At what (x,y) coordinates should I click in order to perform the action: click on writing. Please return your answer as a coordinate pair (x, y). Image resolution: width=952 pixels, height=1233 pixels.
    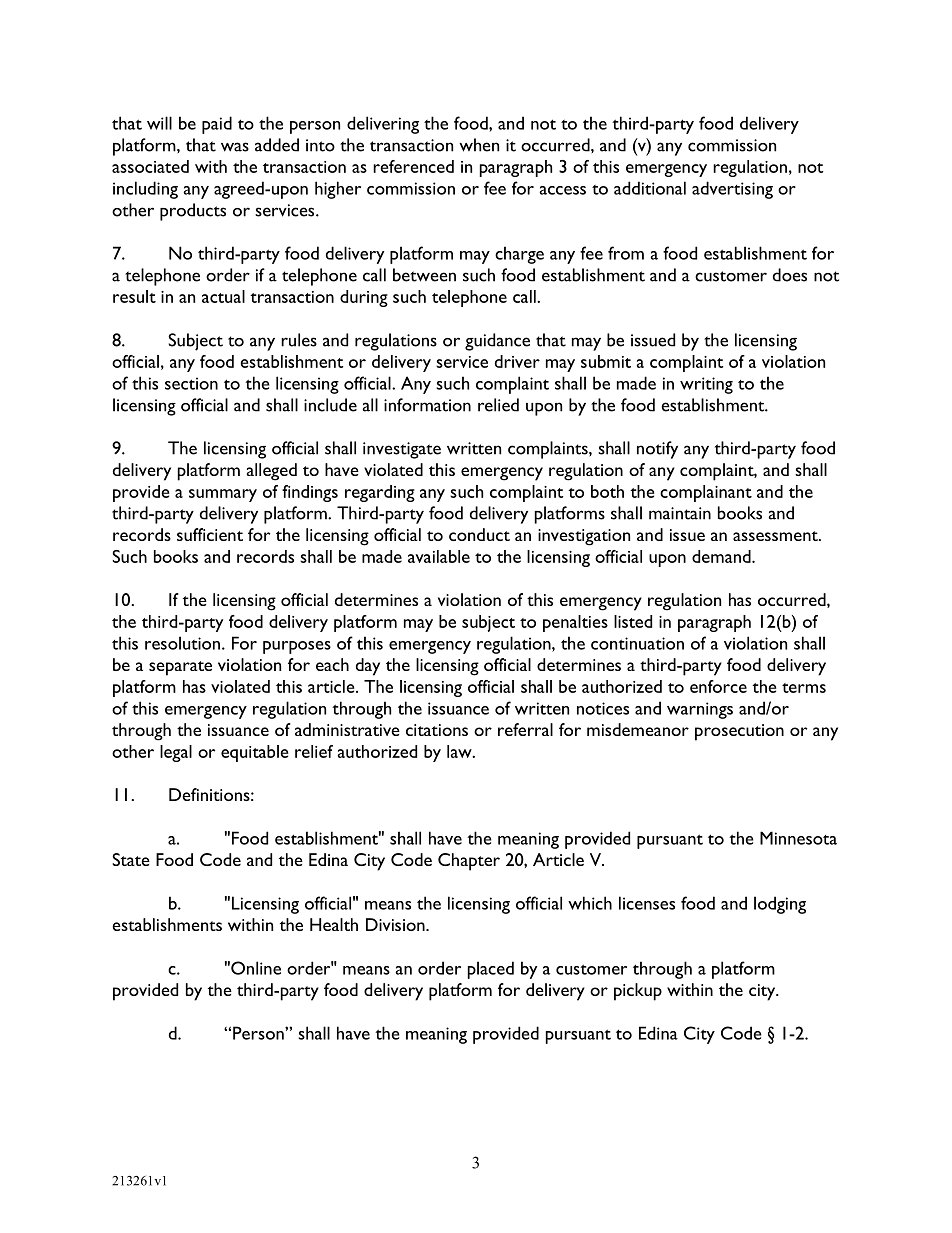
    Looking at the image, I should click on (706, 385).
